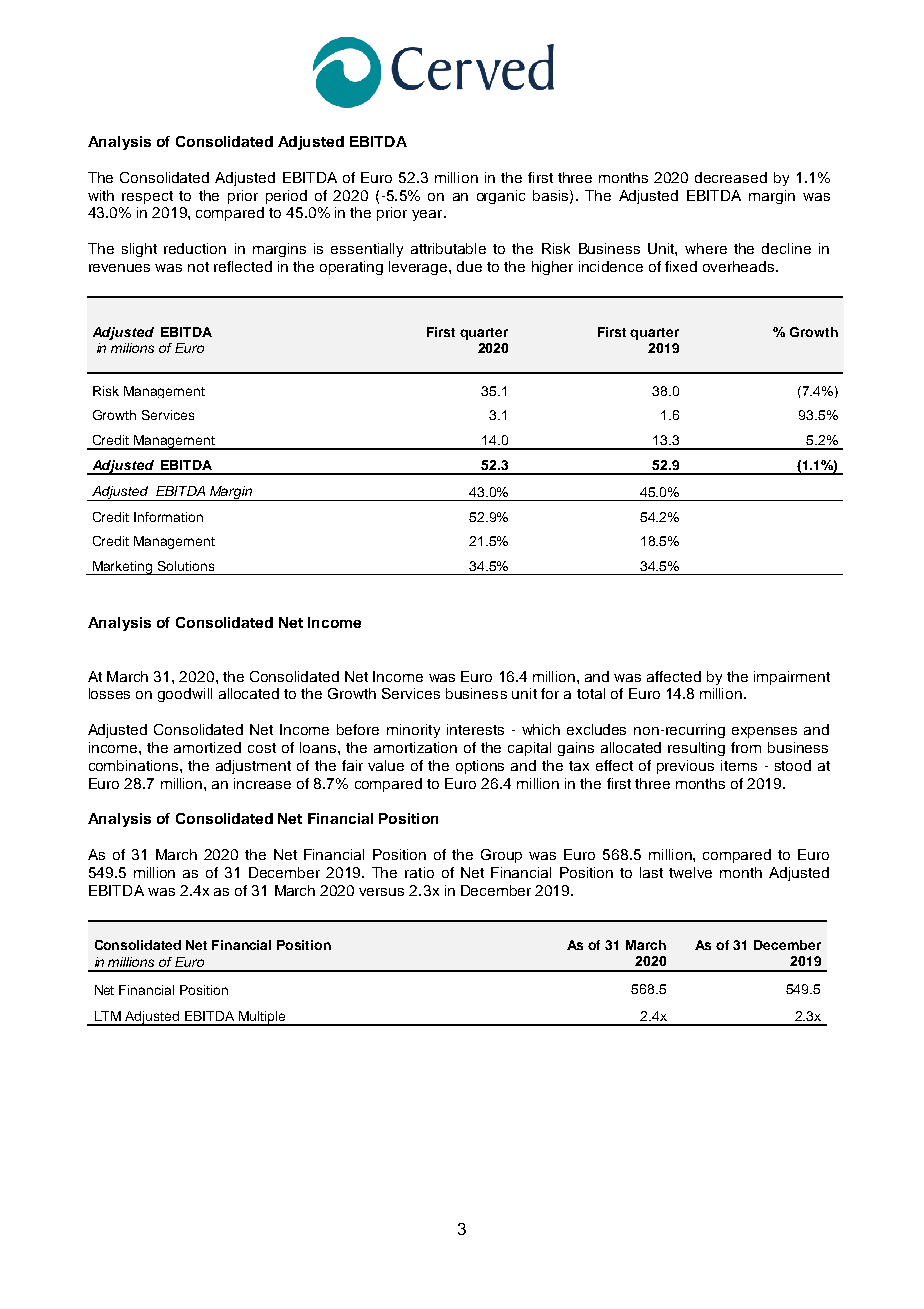  Describe the element at coordinates (207, 747) in the screenshot. I see `amortized` at that location.
